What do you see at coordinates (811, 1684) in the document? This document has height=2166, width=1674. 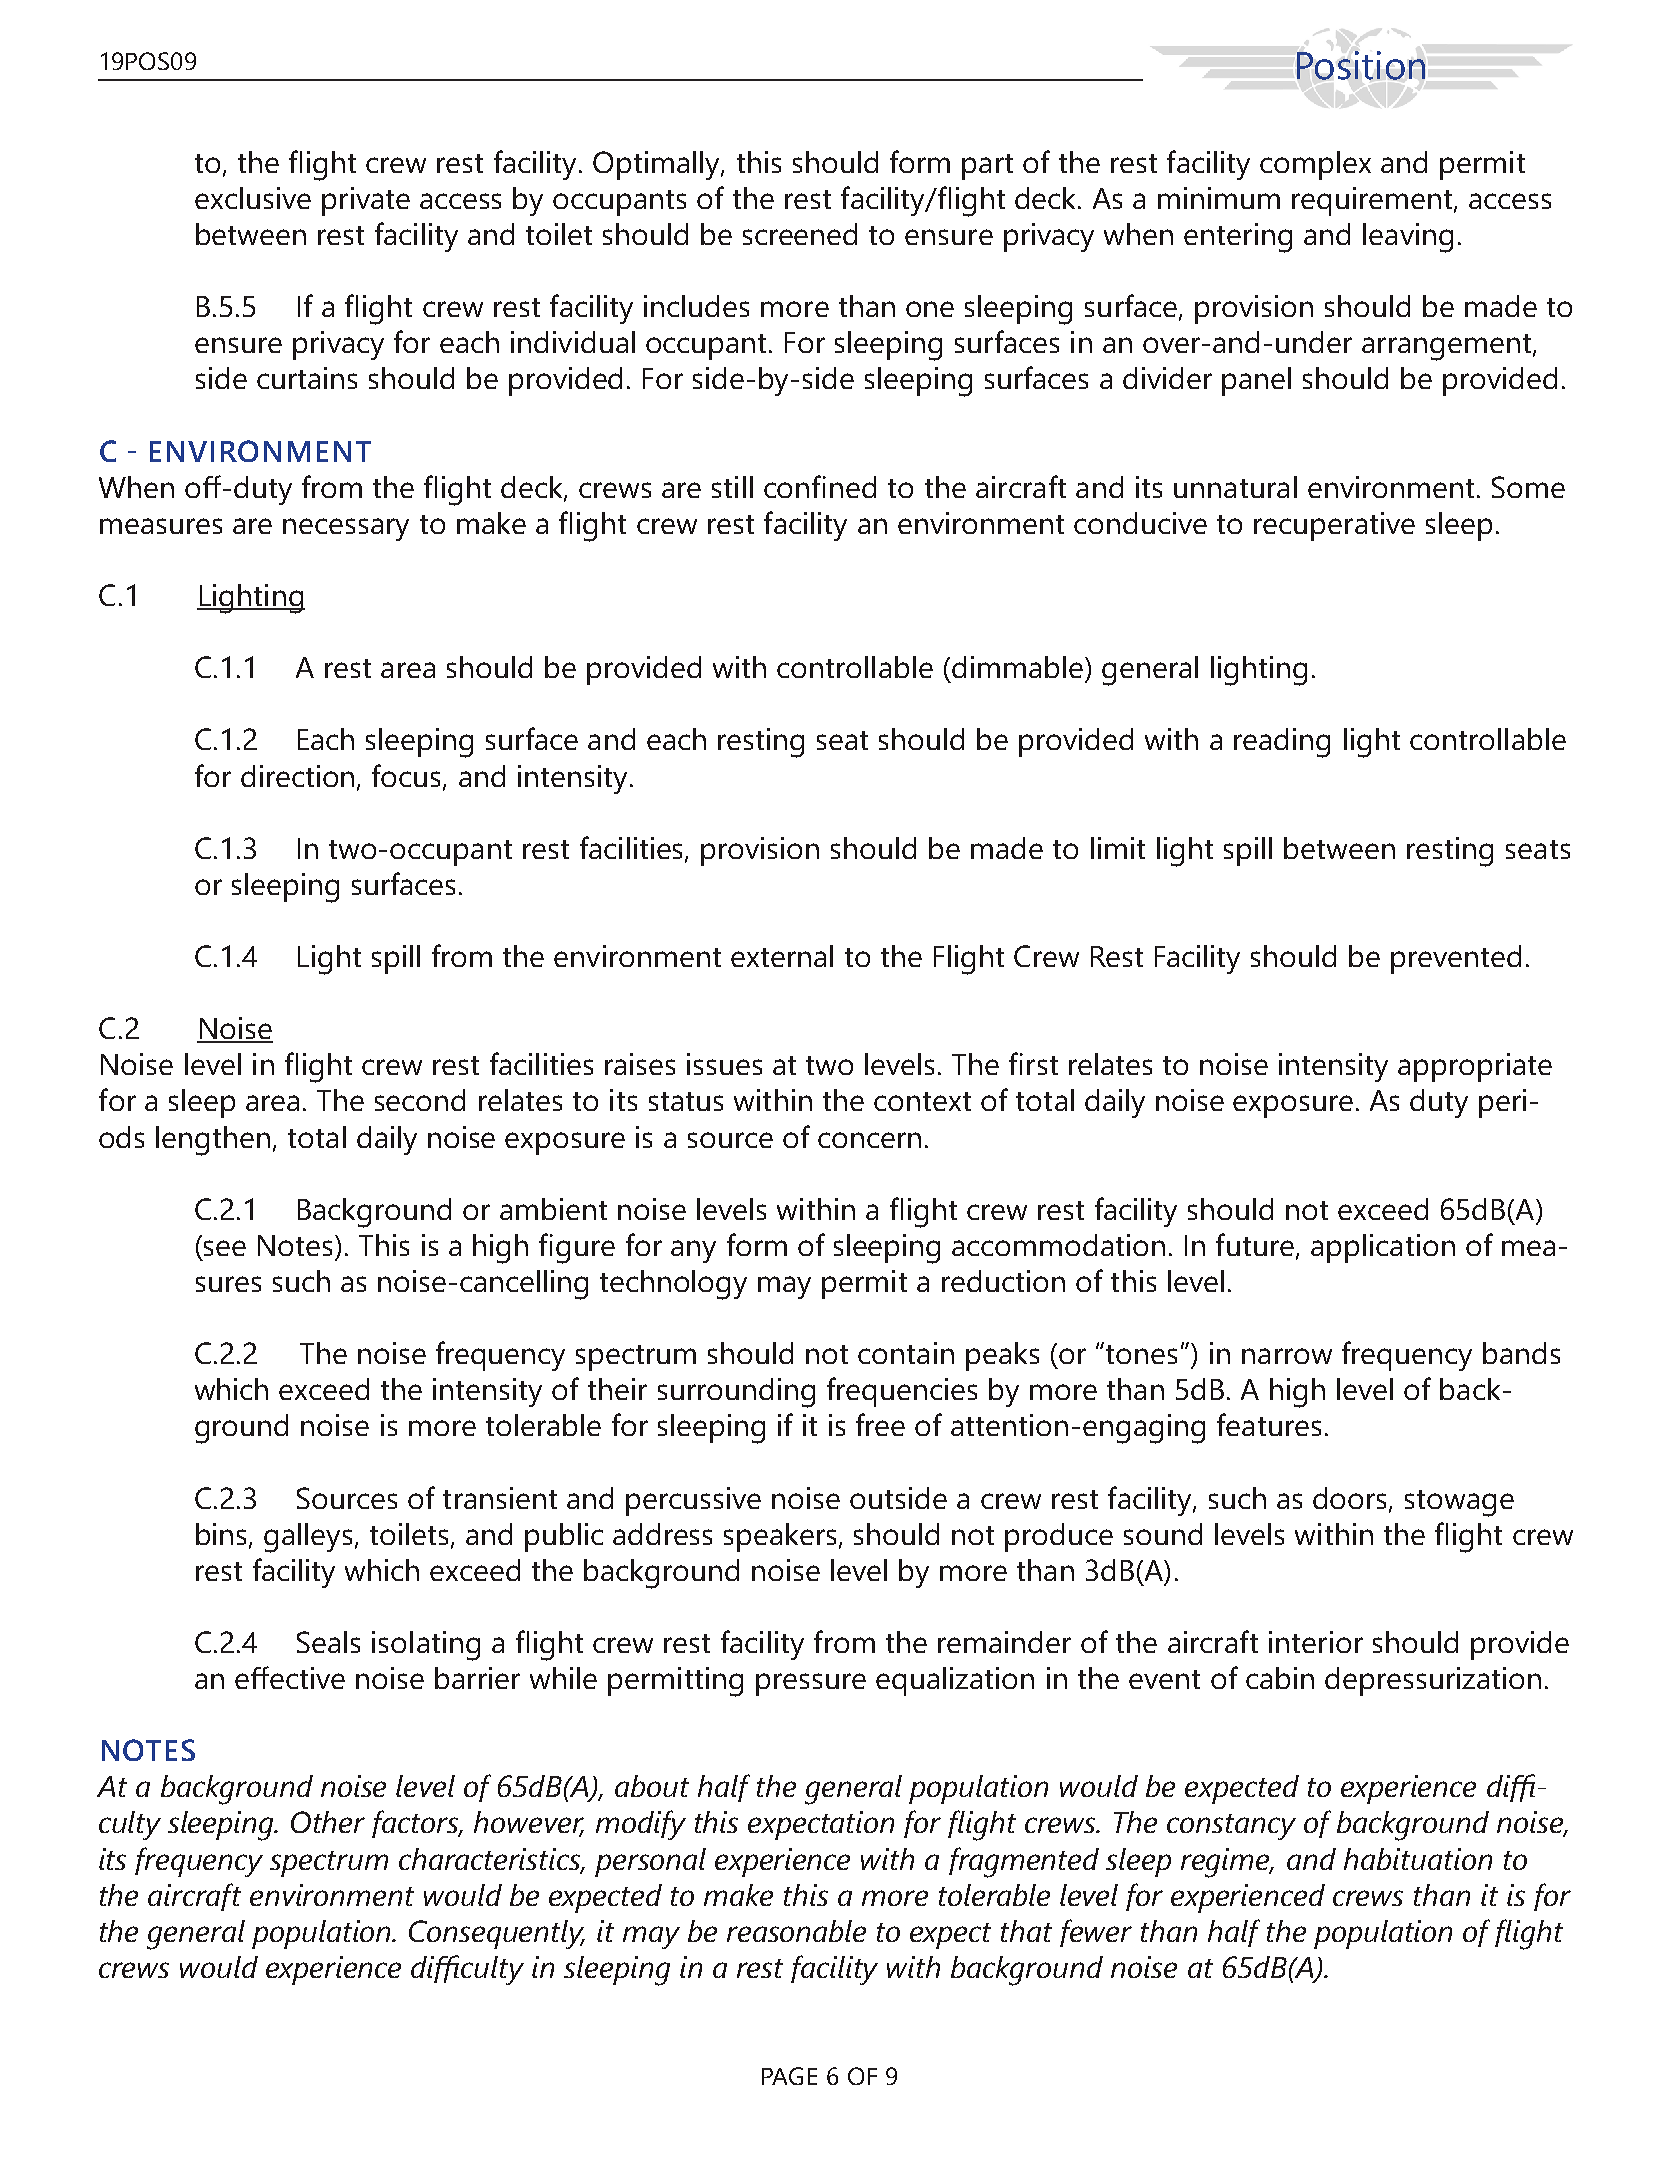 I see `pressure` at bounding box center [811, 1684].
